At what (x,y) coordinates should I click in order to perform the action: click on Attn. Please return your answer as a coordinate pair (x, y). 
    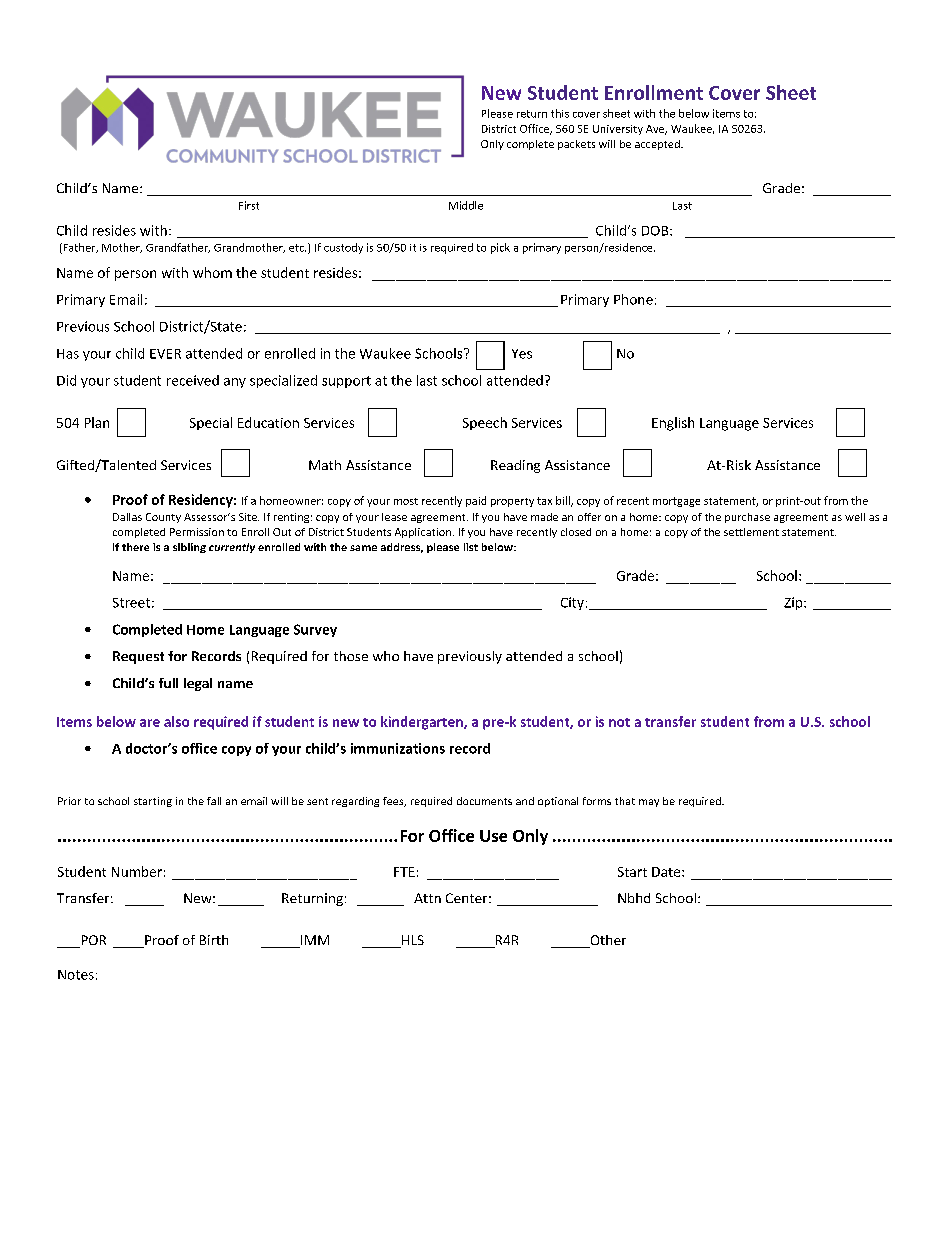
    Looking at the image, I should click on (427, 898).
